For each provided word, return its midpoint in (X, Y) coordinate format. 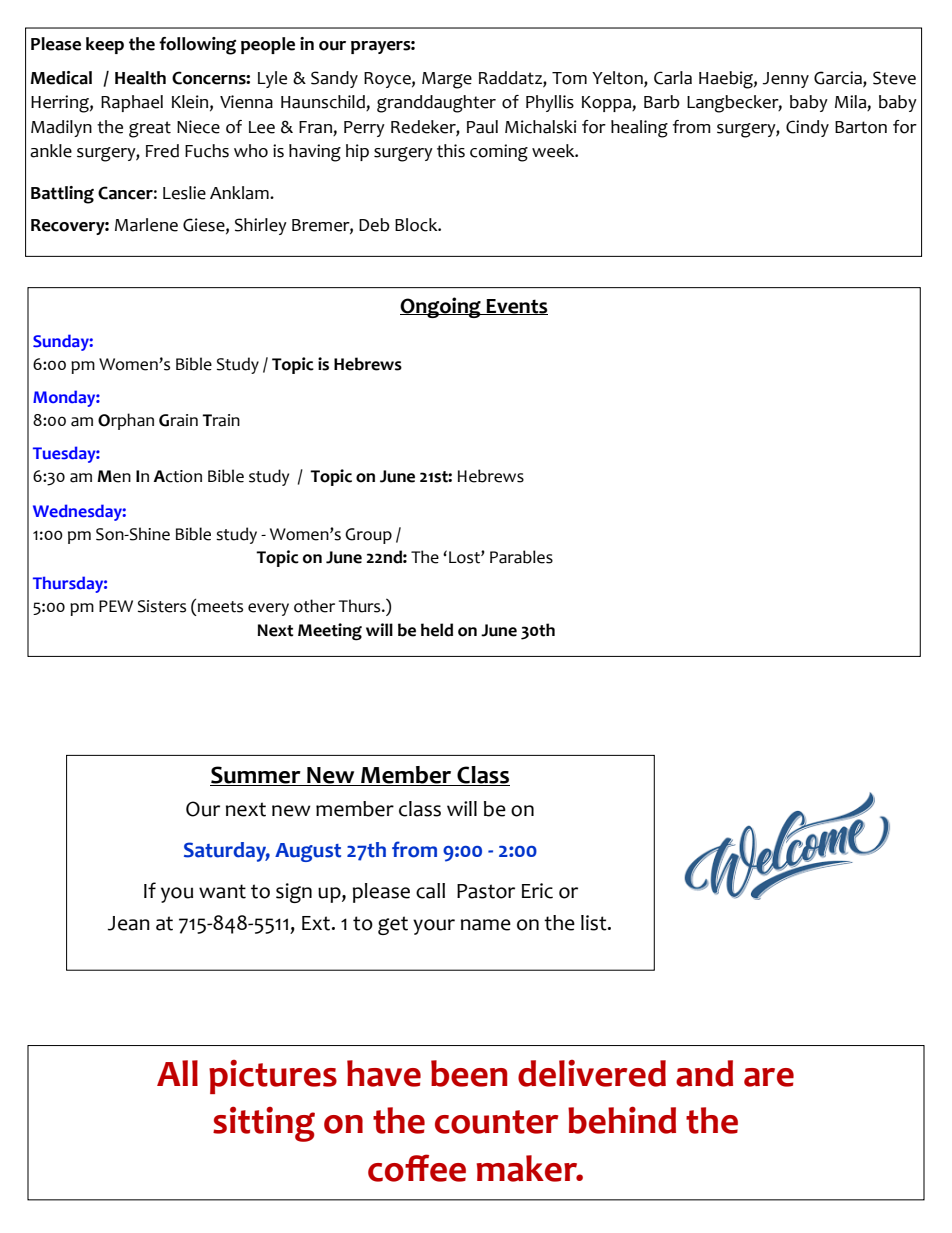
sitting (264, 1124)
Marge (447, 80)
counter (496, 1122)
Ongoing (441, 307)
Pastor (486, 891)
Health (140, 78)
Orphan (126, 421)
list (595, 923)
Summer (256, 776)
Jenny (786, 80)
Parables (521, 557)
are (769, 1077)
